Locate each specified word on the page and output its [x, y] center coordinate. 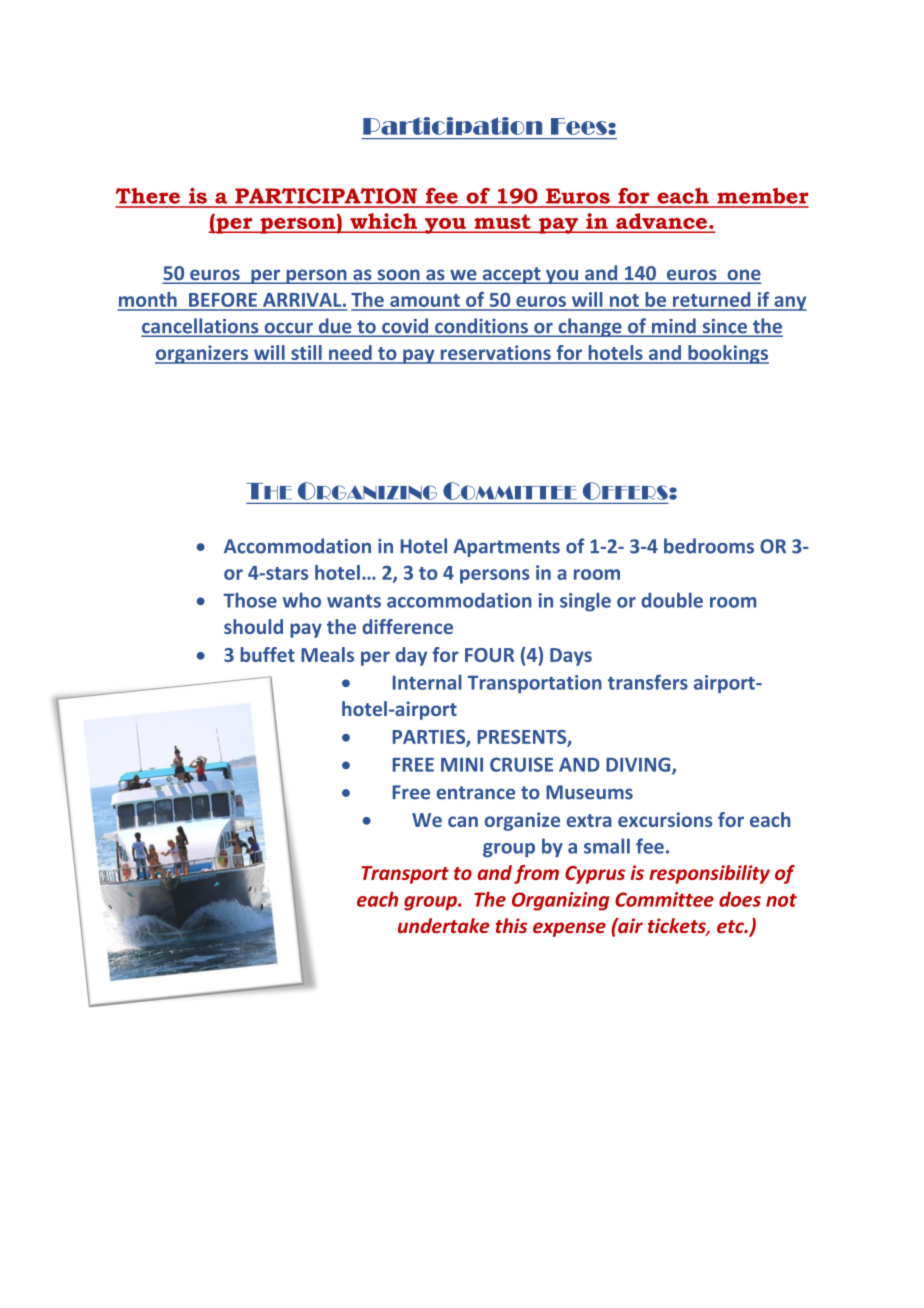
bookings [727, 354]
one [743, 276]
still [306, 354]
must [502, 222]
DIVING [639, 765]
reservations [495, 354]
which [383, 221]
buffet [268, 654]
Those [250, 600]
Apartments [506, 548]
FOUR [489, 655]
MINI [462, 765]
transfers [648, 682]
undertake [444, 925]
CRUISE [521, 764]
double [672, 600]
